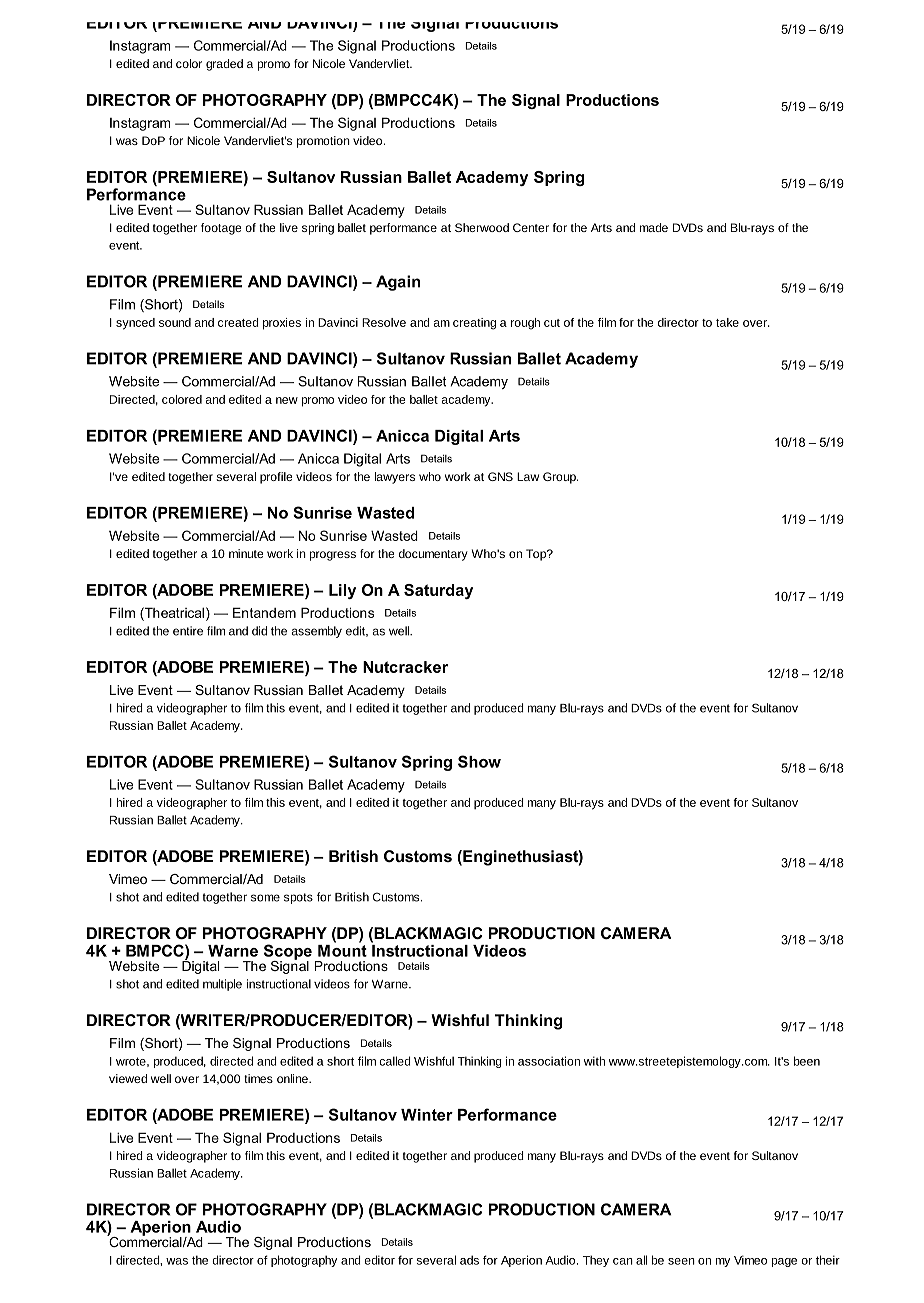 This screenshot has width=924, height=1303. Describe the element at coordinates (188, 631) in the screenshot. I see `entire` at that location.
